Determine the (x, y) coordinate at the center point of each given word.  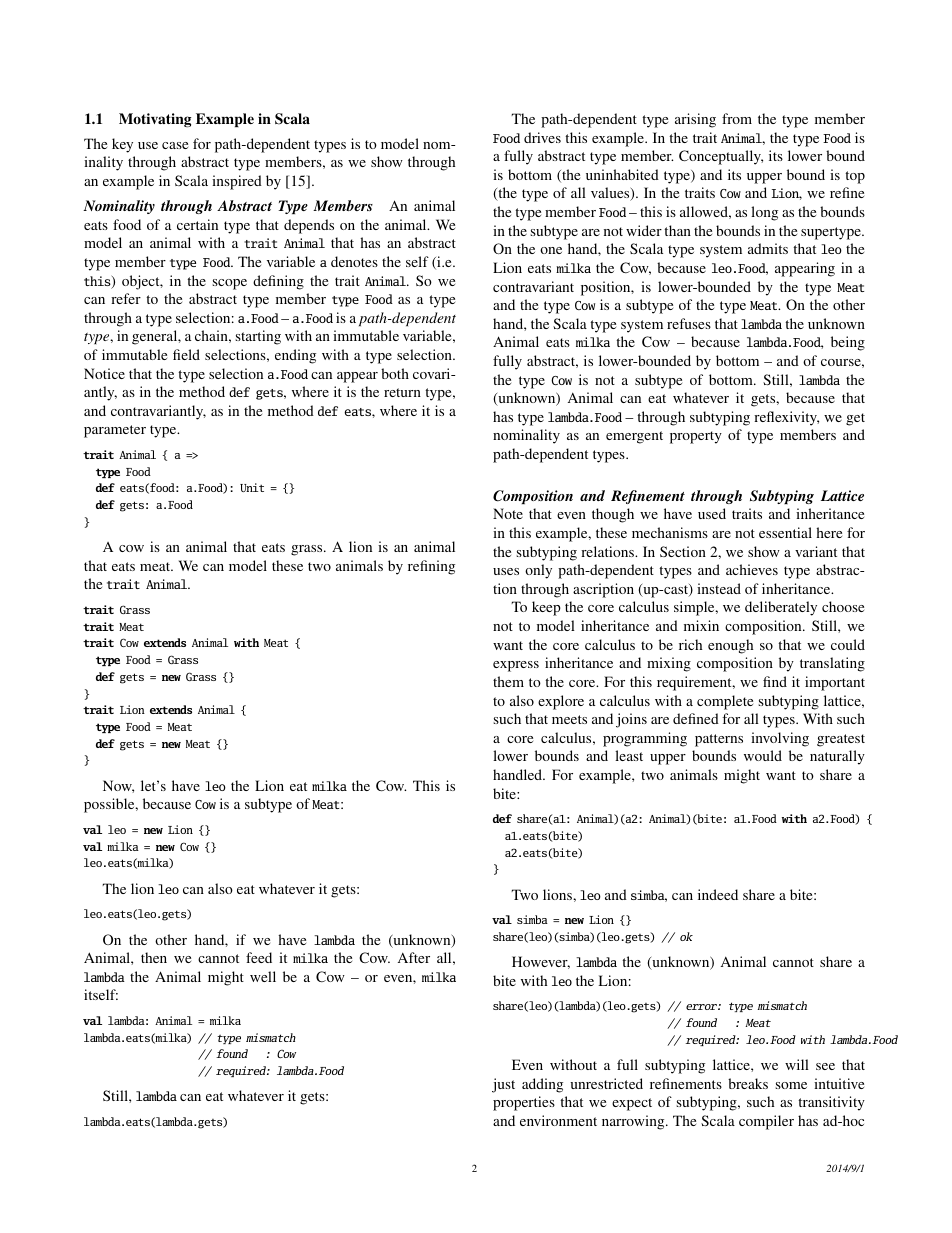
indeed (718, 894)
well (263, 976)
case (175, 145)
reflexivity (786, 418)
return (402, 392)
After (414, 957)
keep (546, 608)
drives (542, 137)
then (154, 957)
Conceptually (721, 157)
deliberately (781, 608)
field (186, 354)
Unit (252, 487)
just (503, 1085)
